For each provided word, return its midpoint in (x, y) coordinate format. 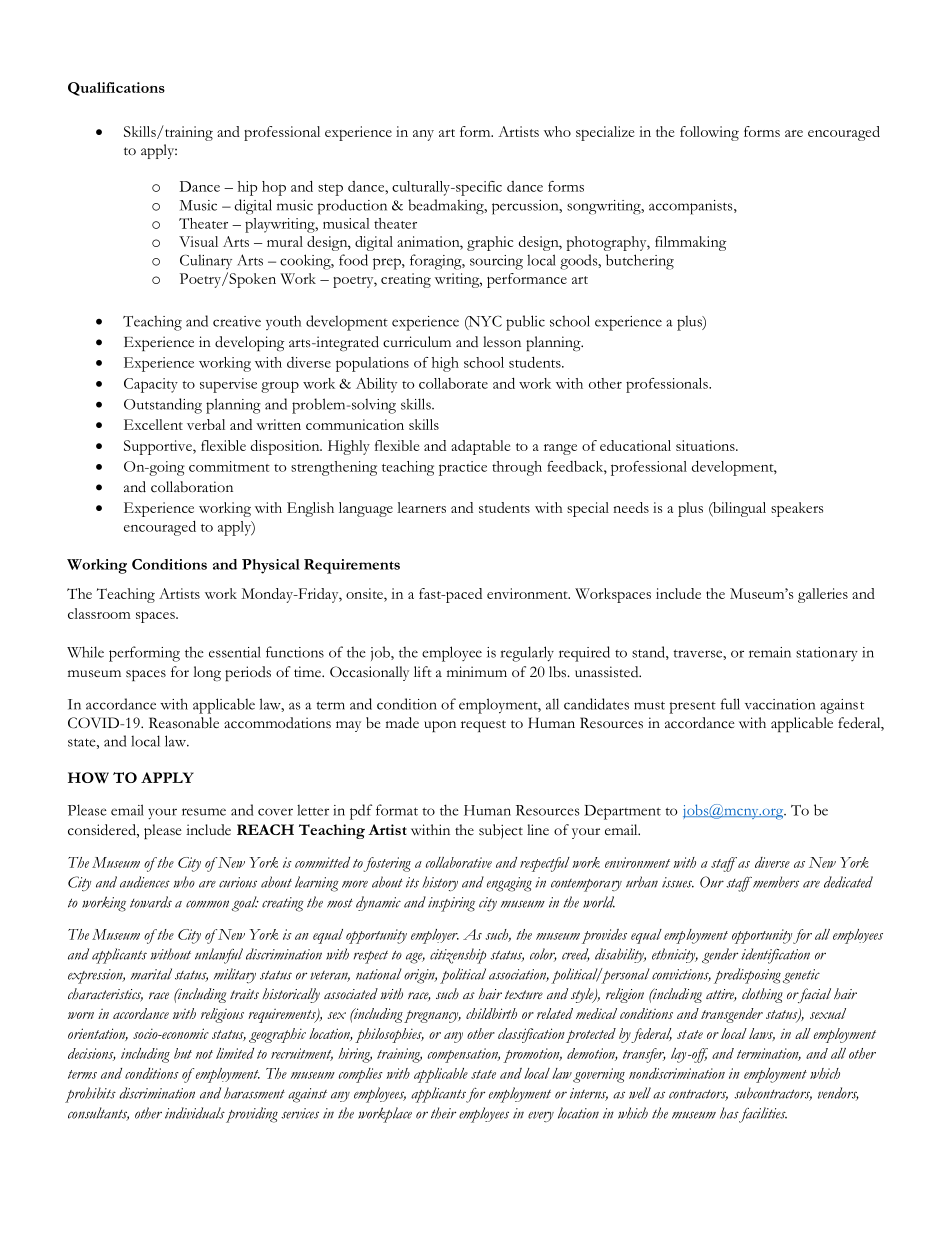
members (776, 882)
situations (706, 445)
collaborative (459, 862)
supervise (228, 385)
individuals (195, 1113)
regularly (527, 654)
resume (204, 812)
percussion (526, 207)
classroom (99, 613)
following (709, 133)
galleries (823, 595)
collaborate (453, 383)
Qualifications (116, 89)
